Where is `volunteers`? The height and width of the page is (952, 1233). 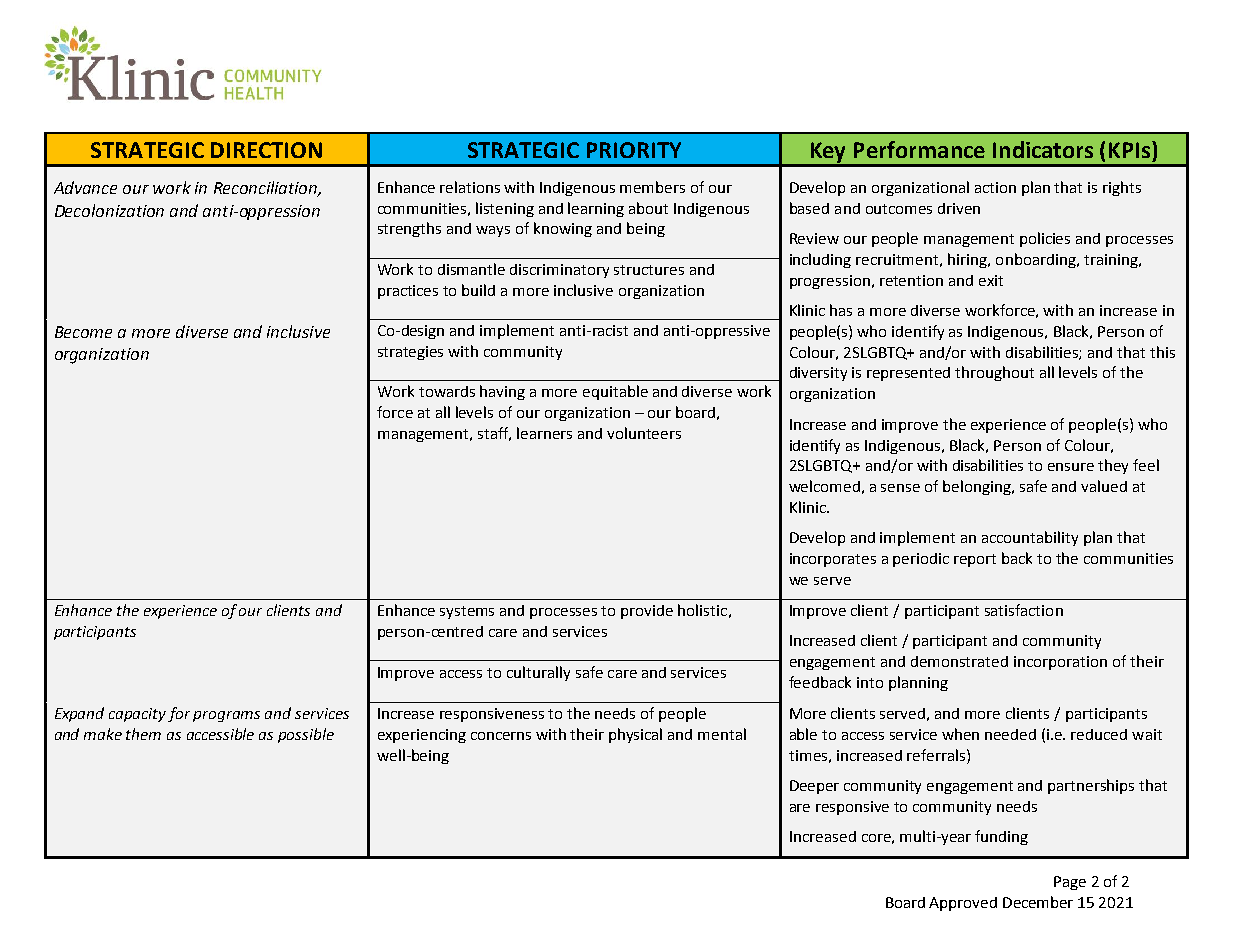 volunteers is located at coordinates (644, 433).
